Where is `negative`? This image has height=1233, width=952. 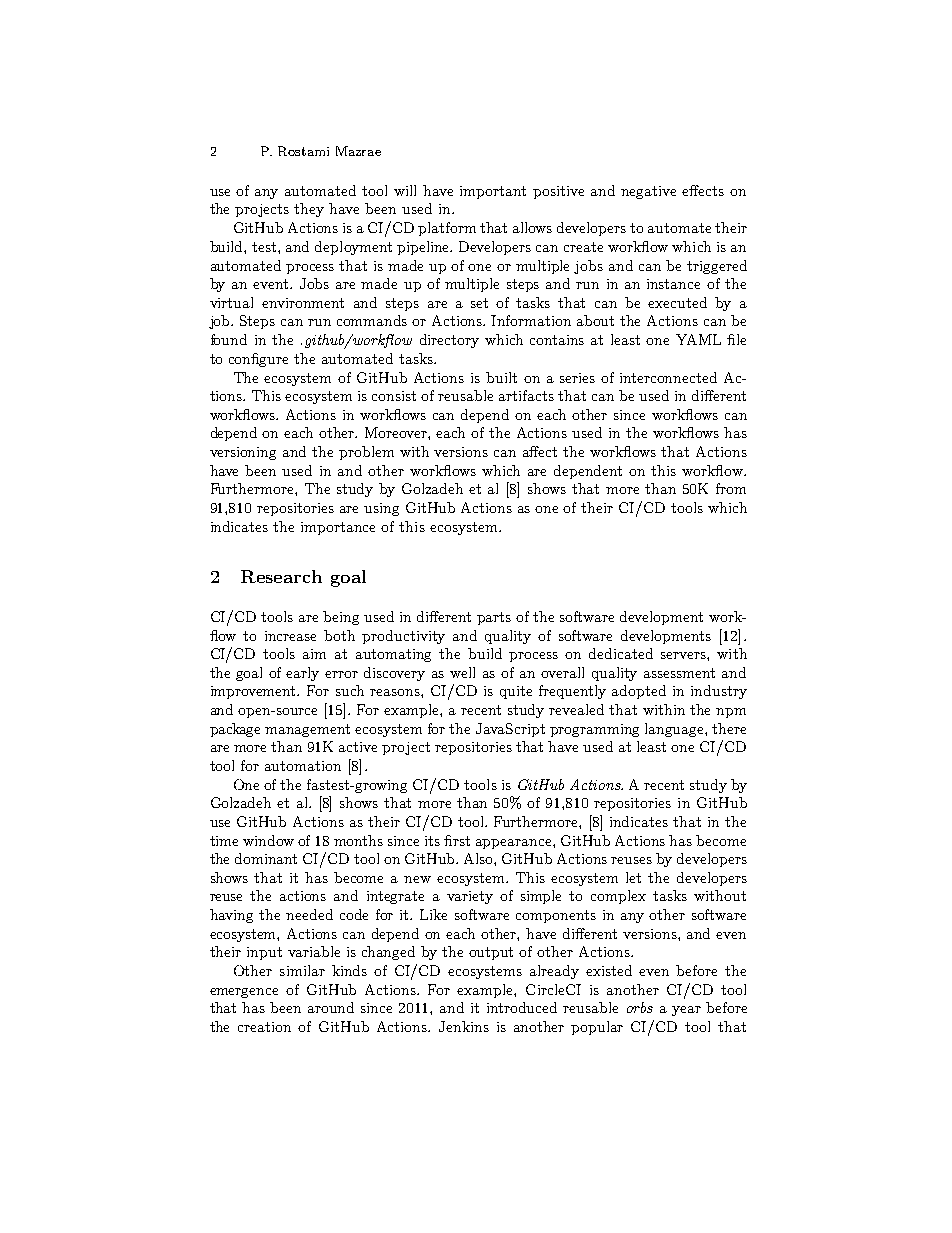
negative is located at coordinates (648, 192).
